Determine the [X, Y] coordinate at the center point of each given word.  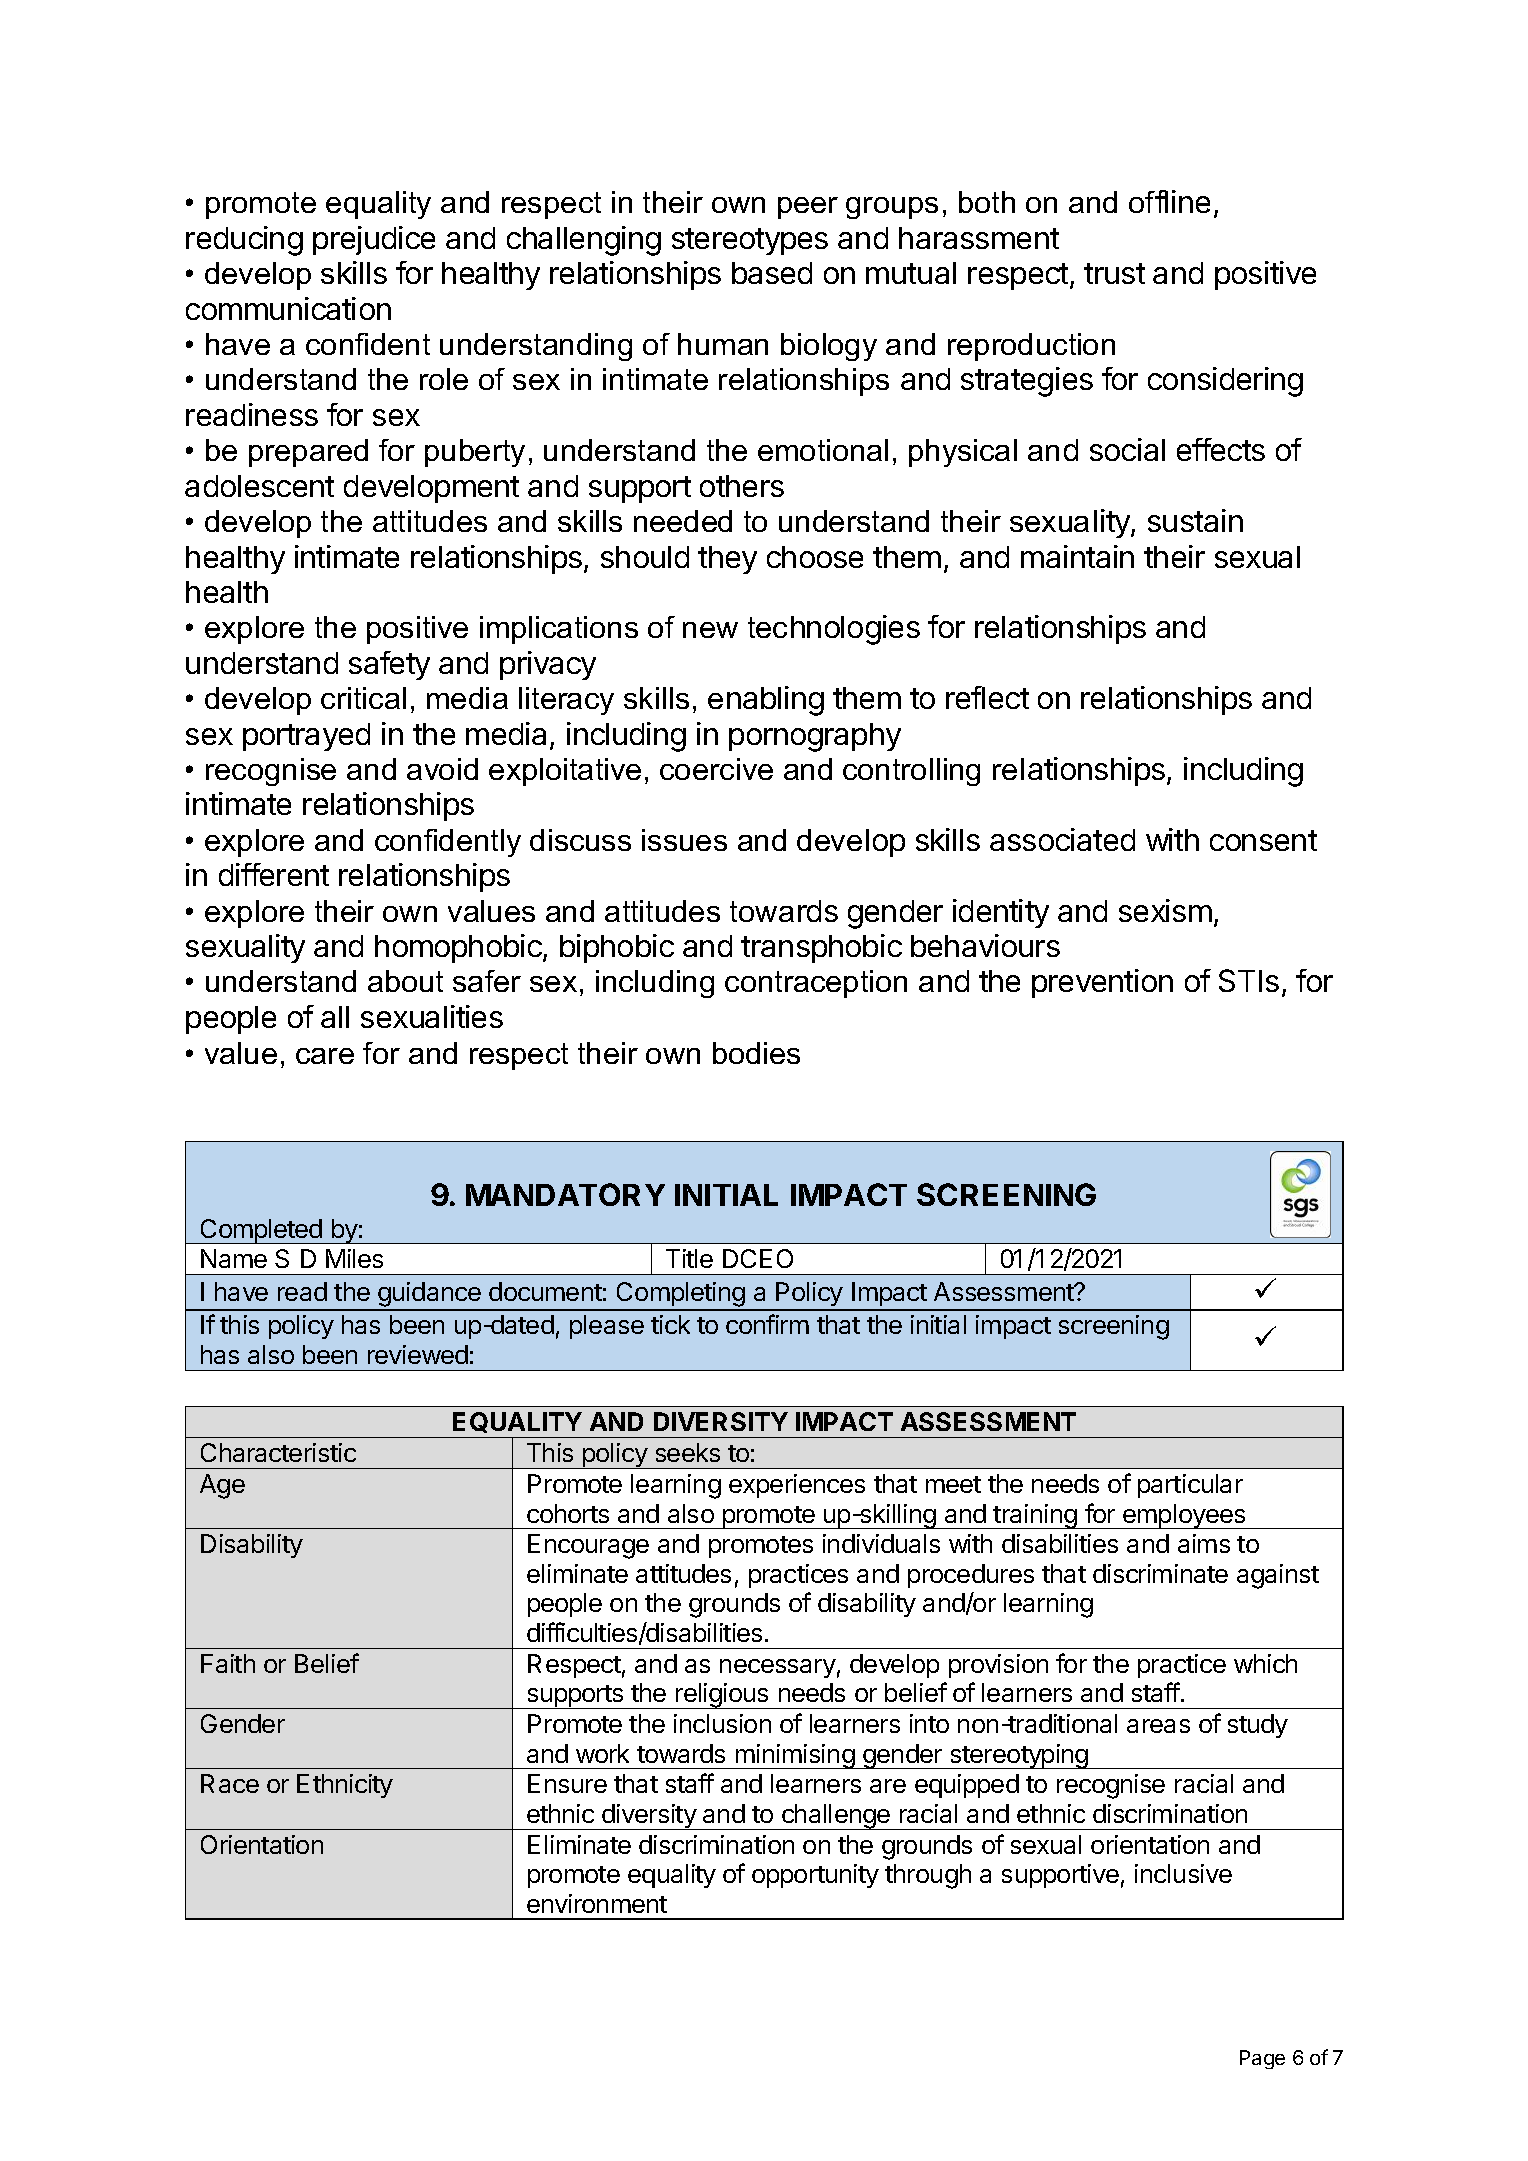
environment [597, 1903]
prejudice [374, 240]
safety [389, 665]
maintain [1077, 556]
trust [1114, 273]
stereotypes [750, 241]
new [710, 630]
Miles [354, 1258]
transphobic [821, 948]
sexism [1165, 910]
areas [1158, 1726]
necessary [778, 1668]
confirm [767, 1324]
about [405, 981]
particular [1190, 1486]
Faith [228, 1663]
